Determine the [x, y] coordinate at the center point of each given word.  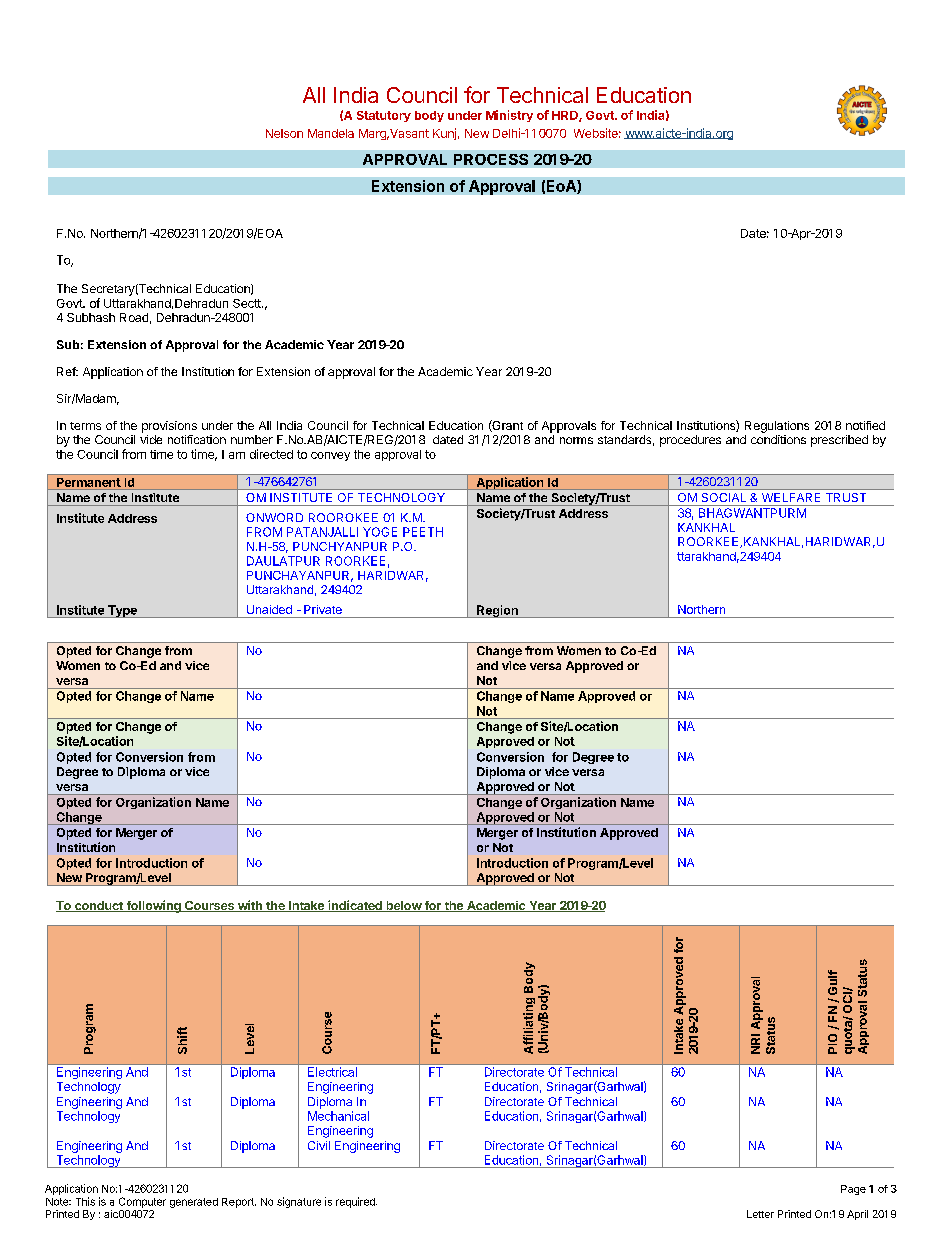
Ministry [509, 116]
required [356, 1202]
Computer [142, 1202]
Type [122, 611]
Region [497, 611]
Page [853, 1190]
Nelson [284, 133]
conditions [778, 439]
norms [576, 440]
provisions [169, 427]
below [403, 906]
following [153, 906]
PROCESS [491, 159]
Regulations [777, 427]
